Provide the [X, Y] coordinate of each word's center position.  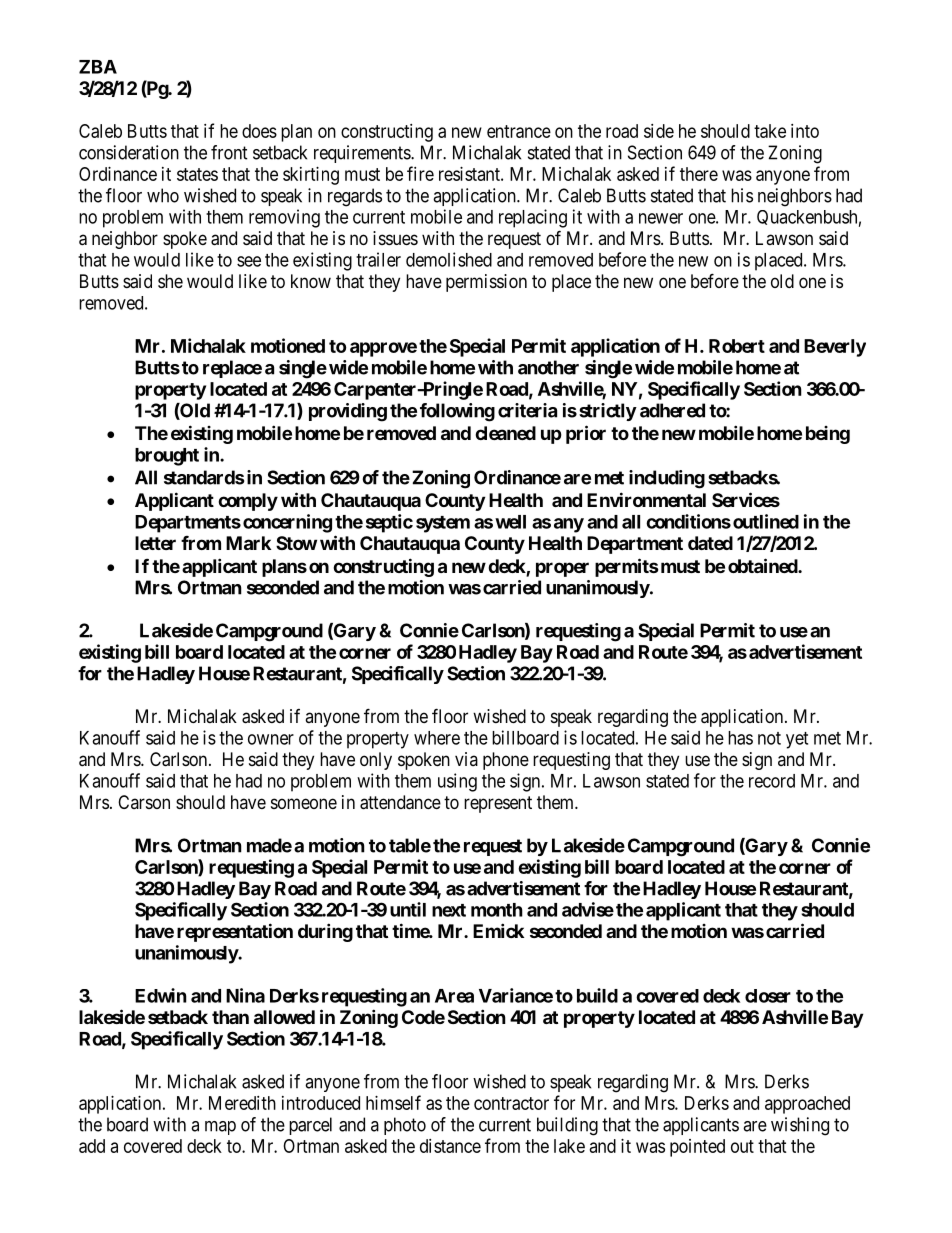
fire [420, 173]
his [742, 195]
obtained [763, 565]
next [449, 910]
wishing [800, 1126]
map [220, 1128]
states [197, 174]
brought [167, 457]
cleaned [505, 433]
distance [450, 1146]
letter [155, 543]
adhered [672, 410]
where [437, 738]
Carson [144, 802]
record [772, 781]
